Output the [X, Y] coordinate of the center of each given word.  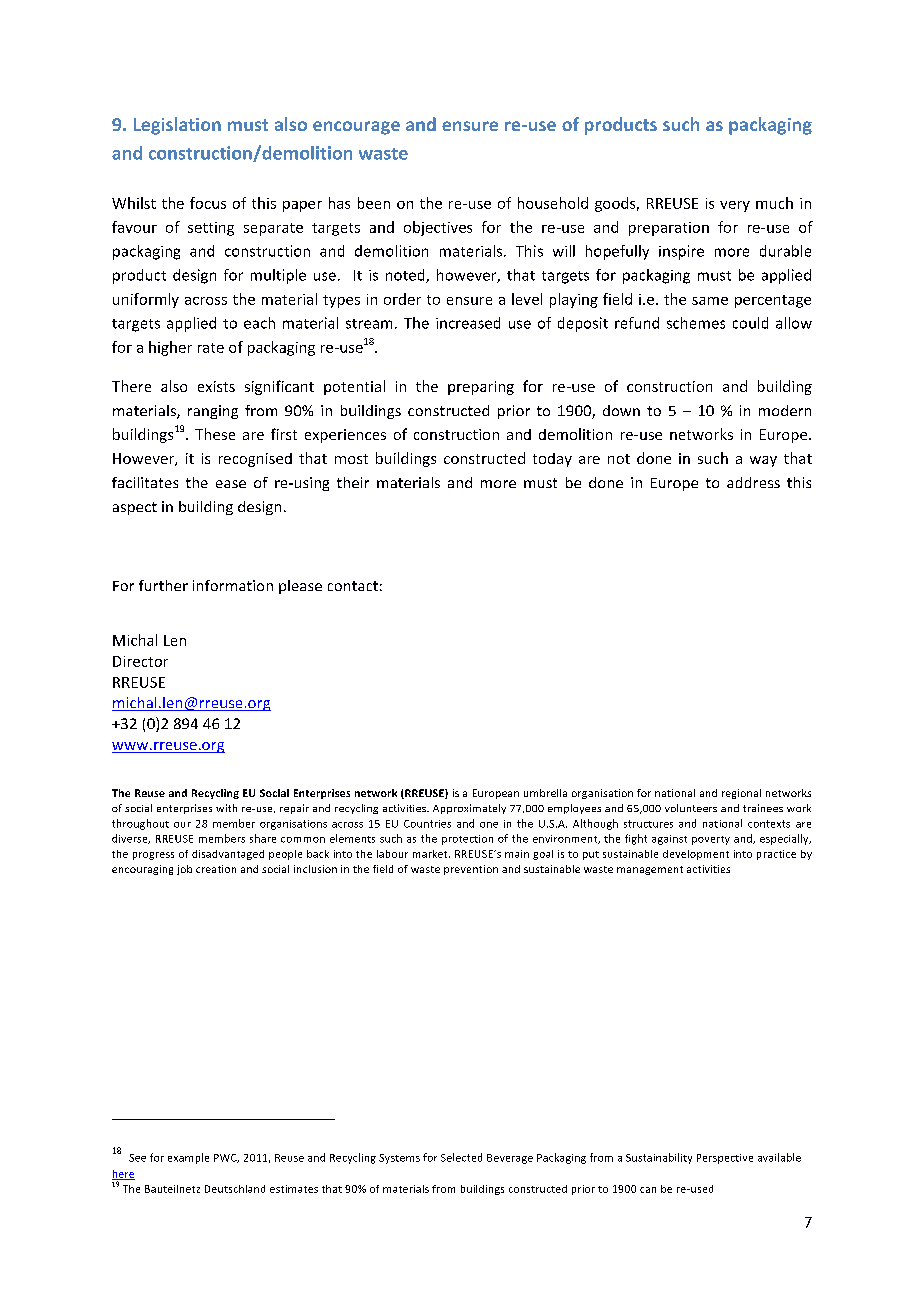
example [188, 1158]
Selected [461, 1157]
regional [741, 794]
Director [140, 661]
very [735, 206]
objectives [438, 228]
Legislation [177, 126]
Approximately [469, 809]
